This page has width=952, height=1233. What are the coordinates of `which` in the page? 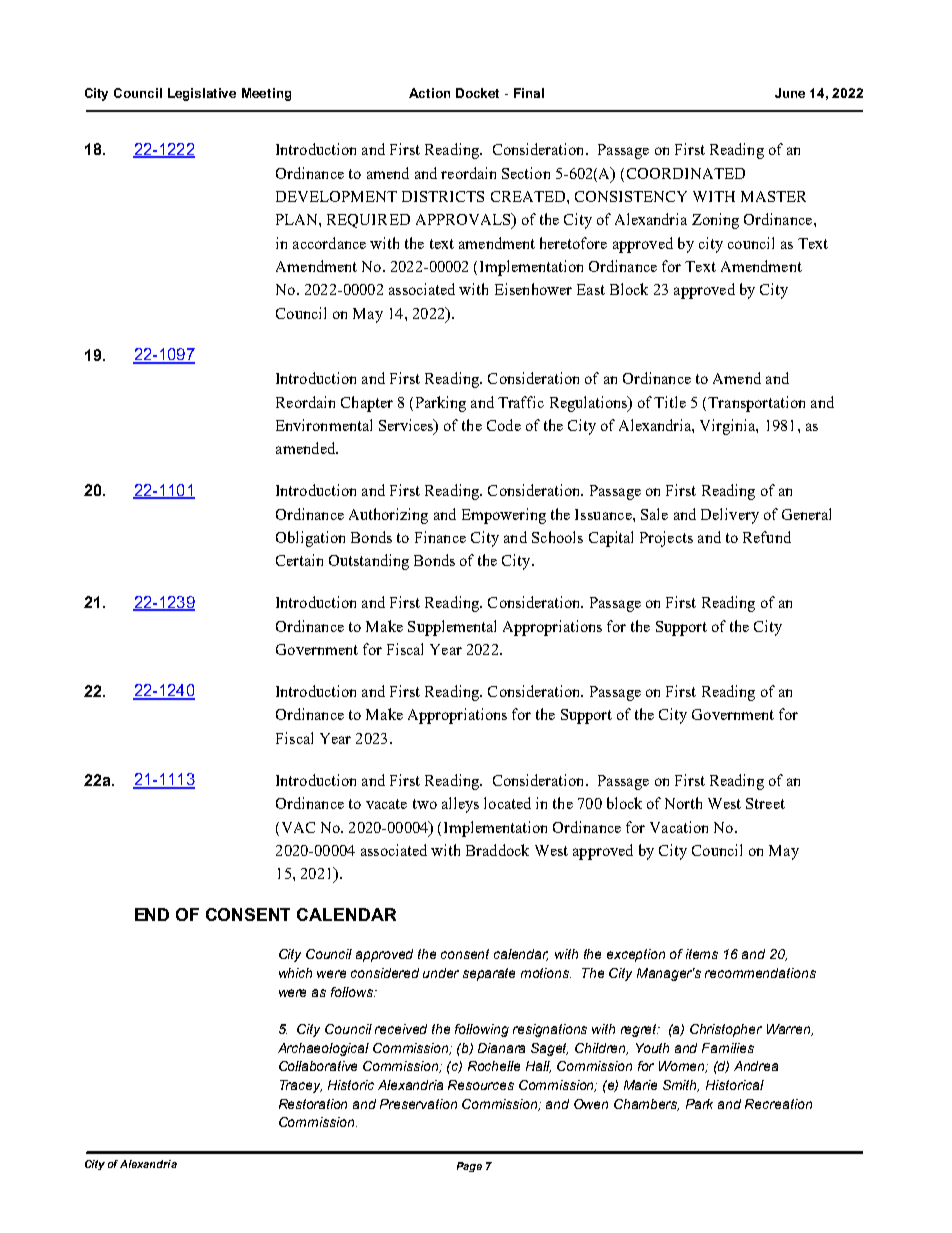 It's located at (295, 973).
